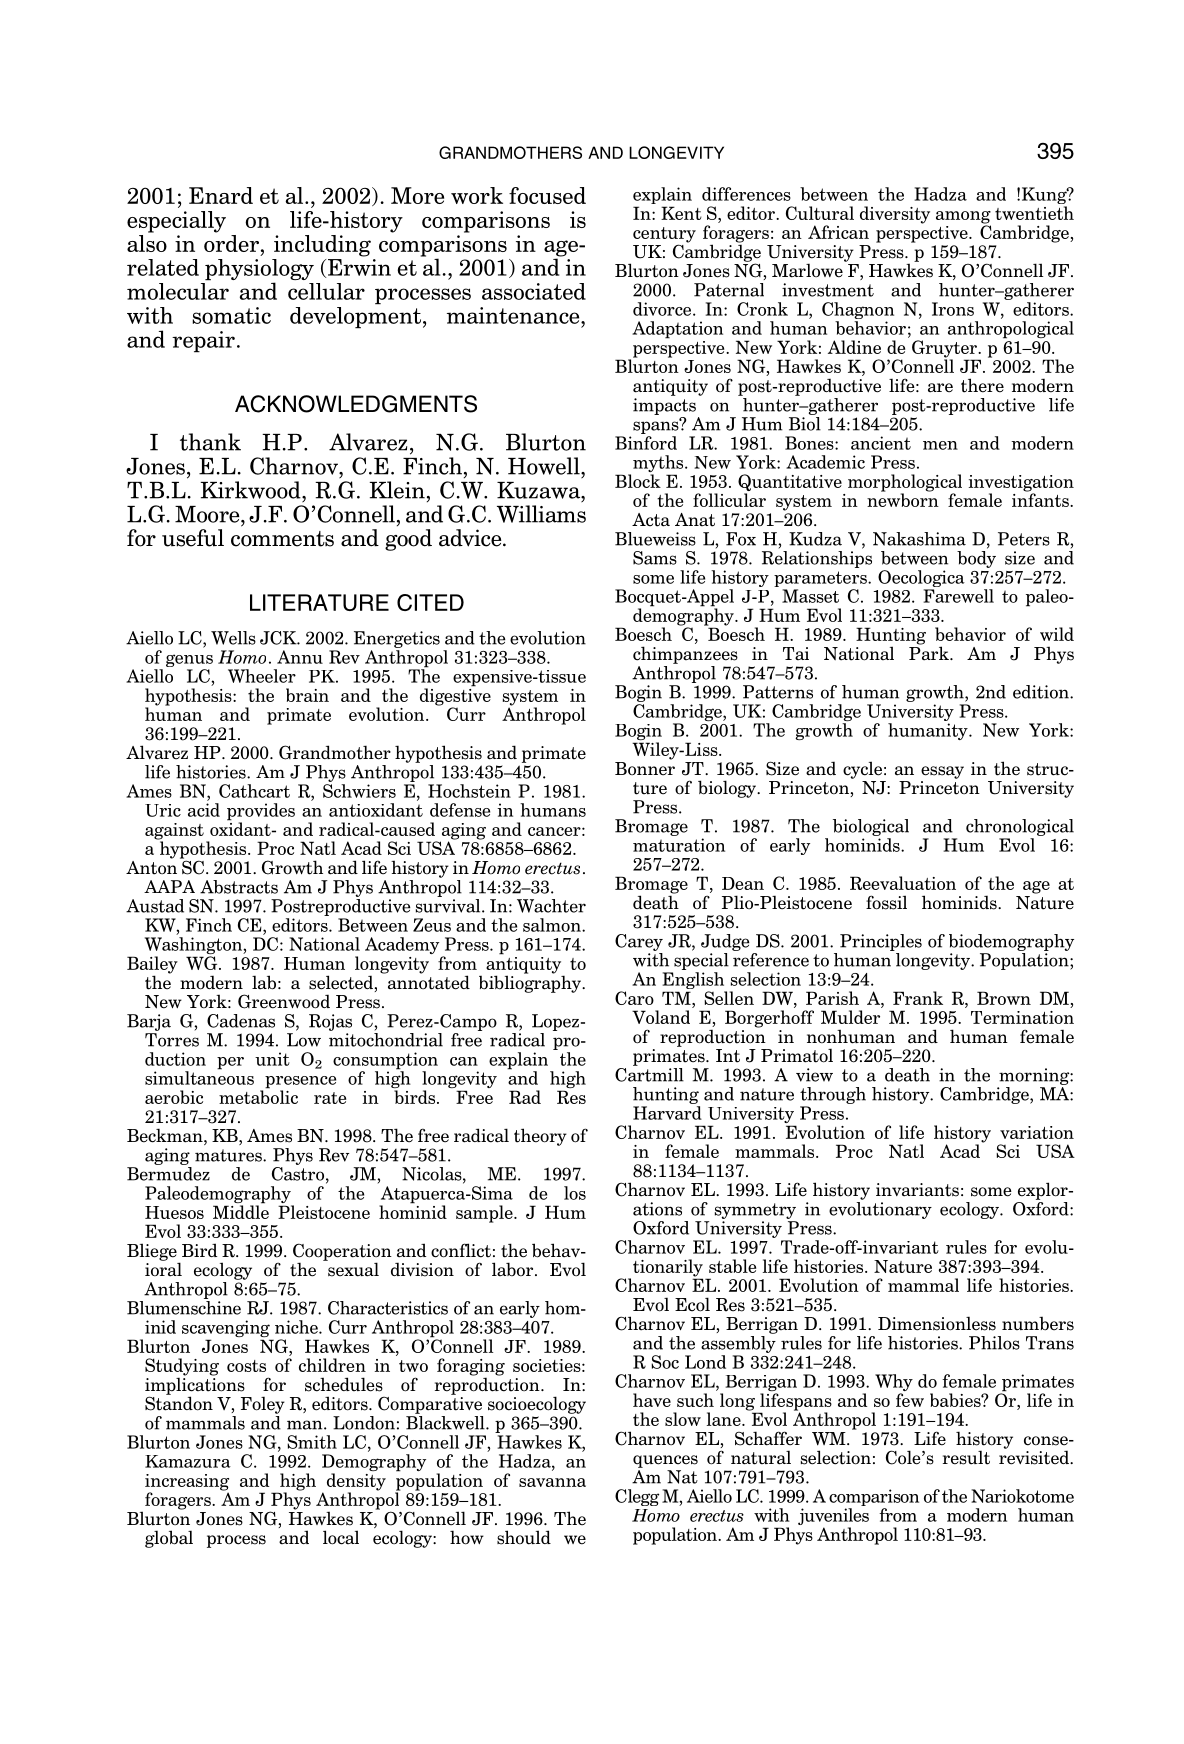 Image resolution: width=1184 pixels, height=1744 pixels. I want to click on increasing, so click(187, 1483).
